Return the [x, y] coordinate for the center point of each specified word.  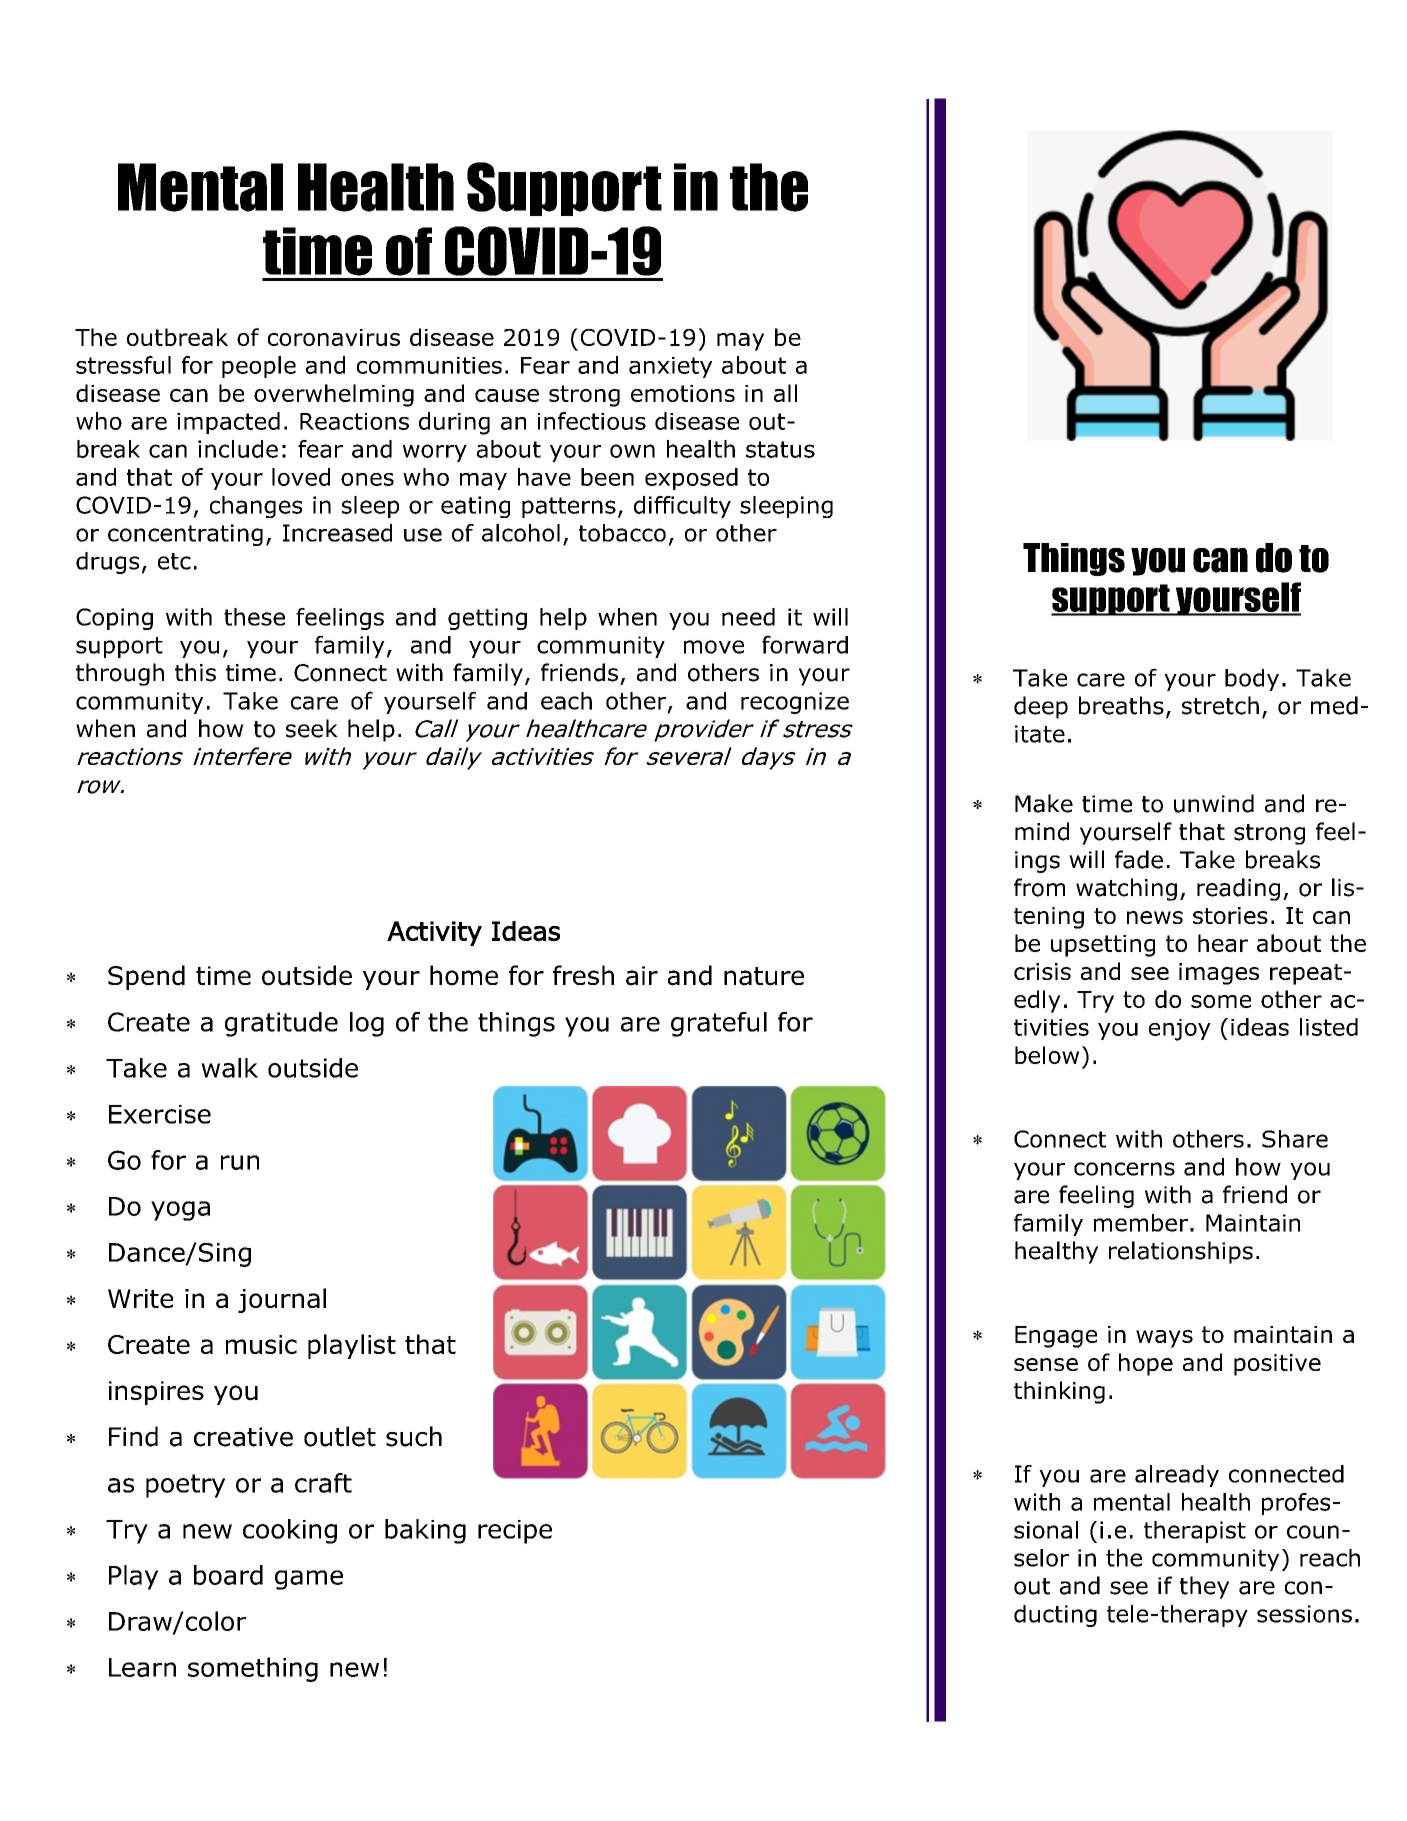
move [714, 647]
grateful [719, 1024]
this [195, 672]
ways [1164, 1339]
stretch [1220, 705]
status [780, 449]
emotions [683, 393]
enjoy [1180, 1030]
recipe [515, 1532]
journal [282, 1300]
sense [1046, 1364]
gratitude [281, 1024]
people [259, 367]
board [228, 1575]
